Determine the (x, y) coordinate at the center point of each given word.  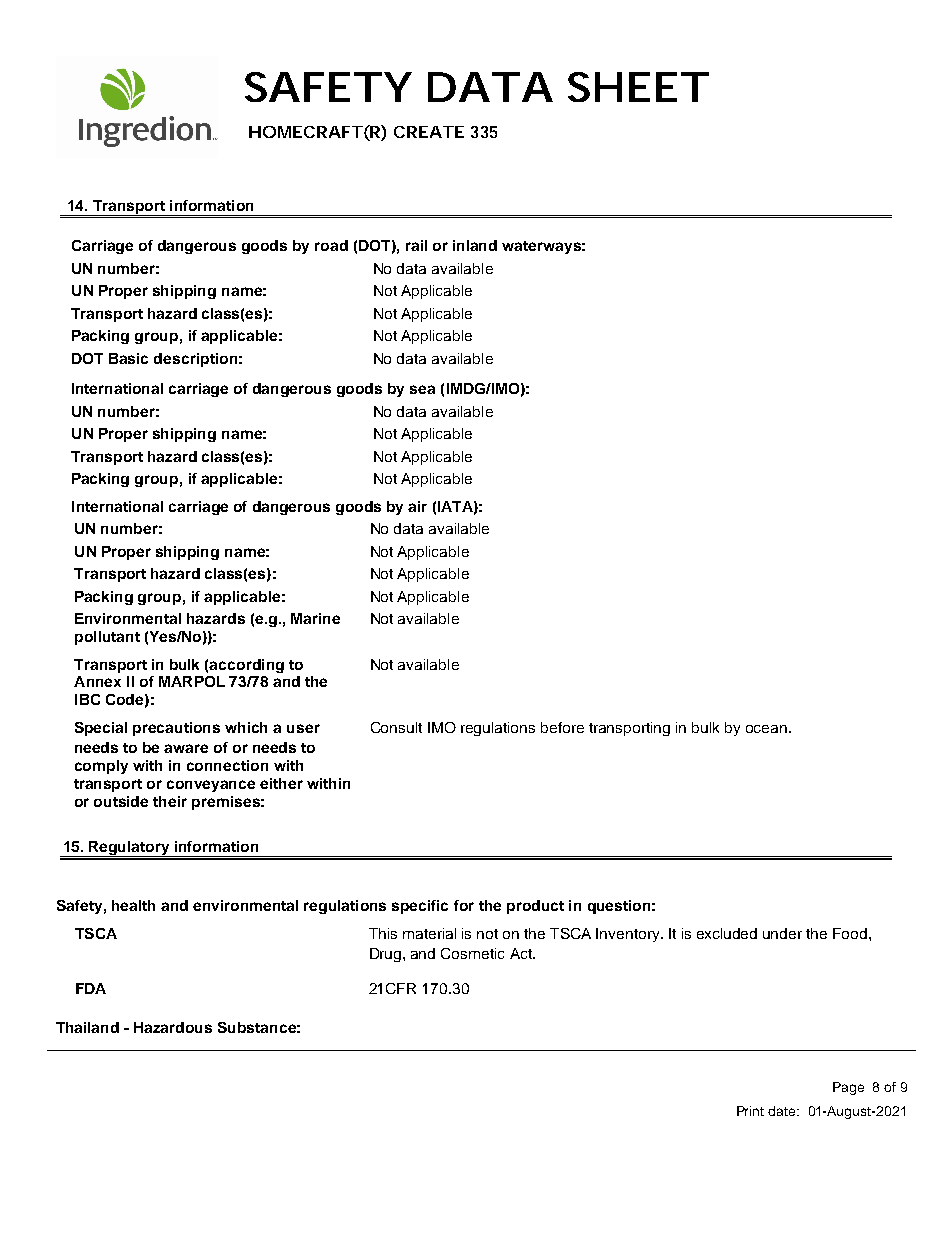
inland (475, 245)
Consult (396, 727)
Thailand (87, 1027)
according (246, 666)
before (562, 727)
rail (416, 245)
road (331, 245)
